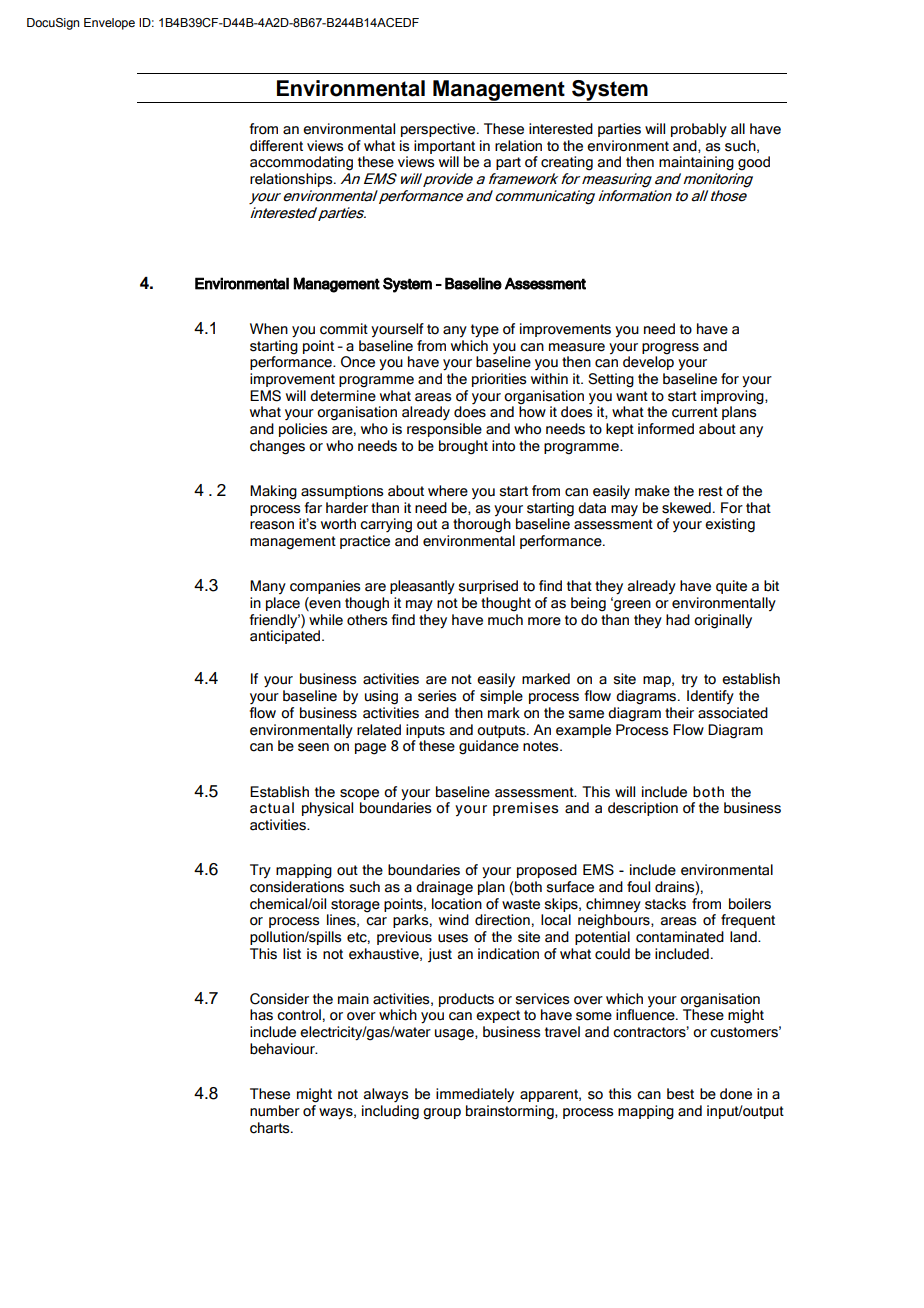  I want to click on assumptions, so click(342, 492).
